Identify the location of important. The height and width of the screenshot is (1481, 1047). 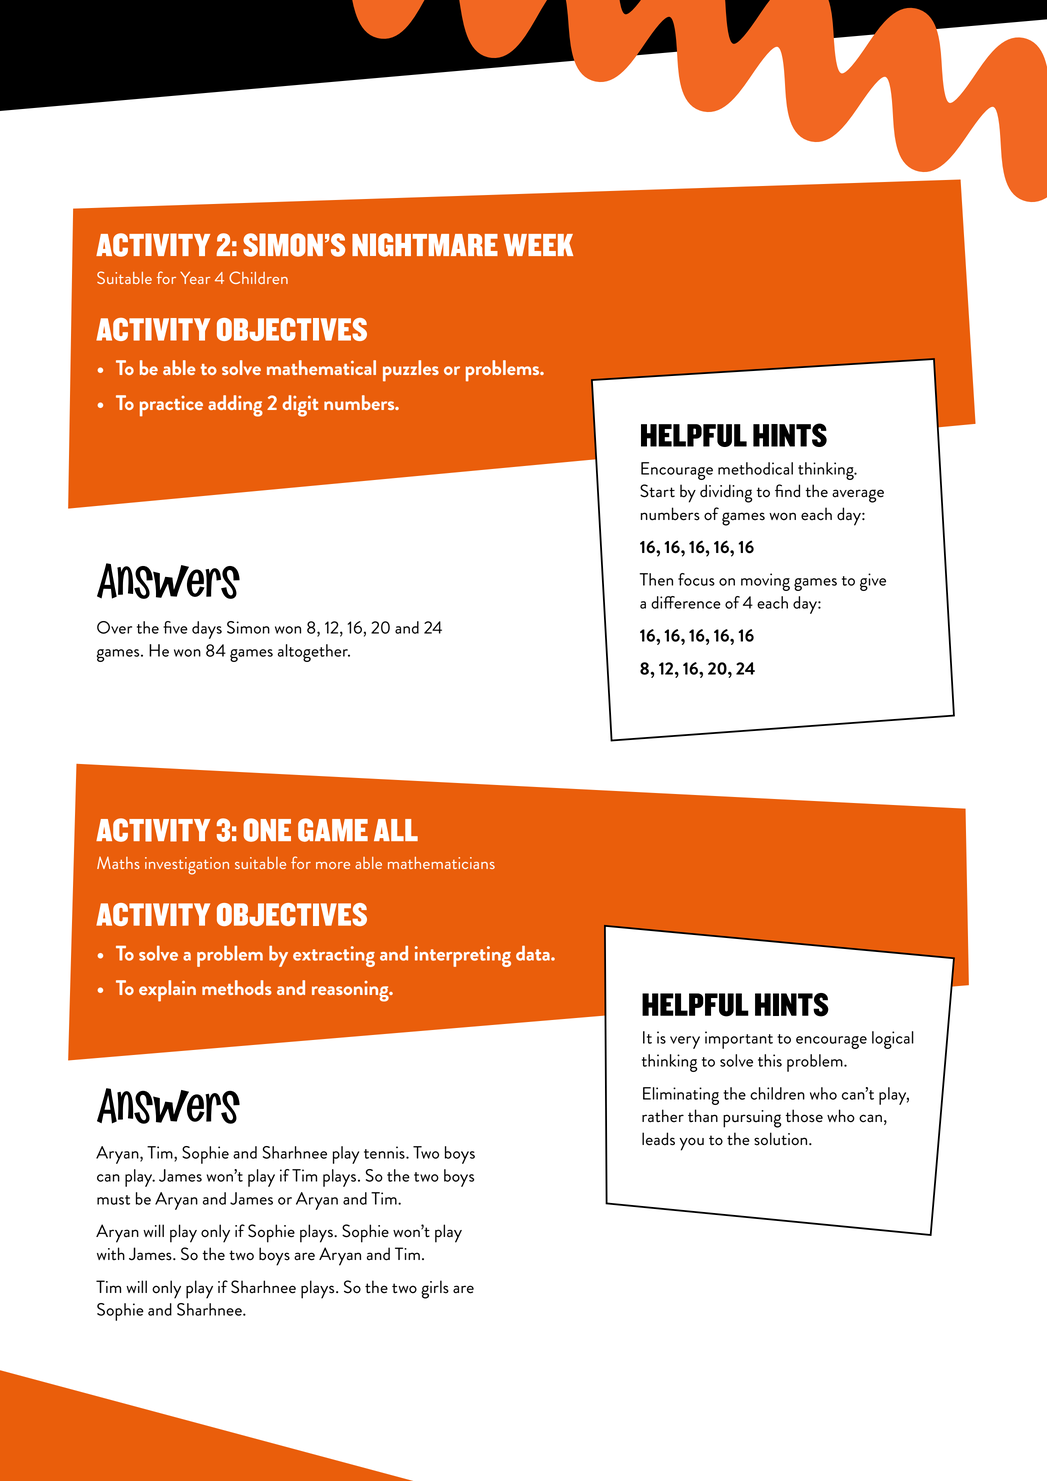
(739, 1040).
